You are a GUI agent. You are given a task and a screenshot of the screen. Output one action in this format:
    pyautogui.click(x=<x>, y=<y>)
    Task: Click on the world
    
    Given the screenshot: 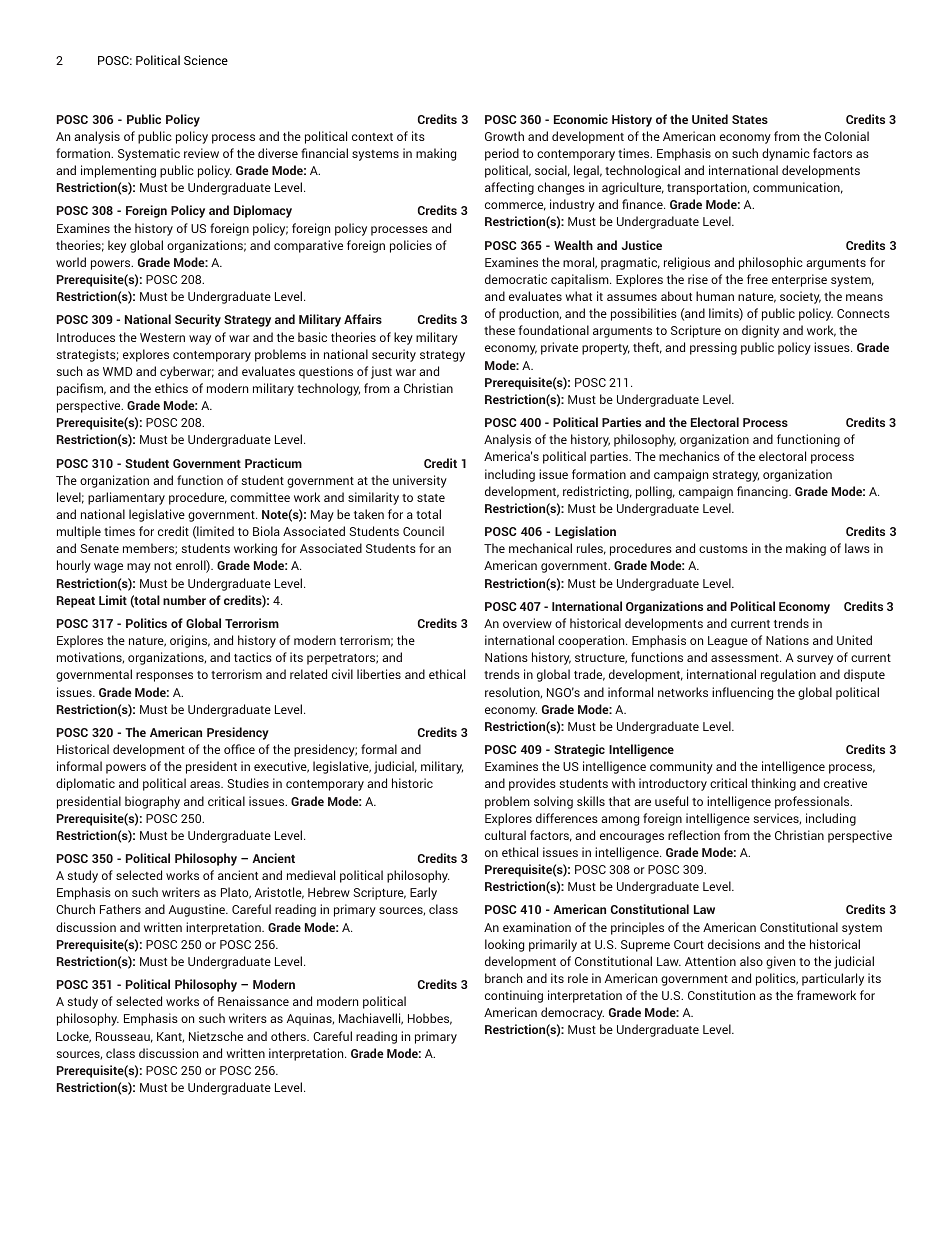 What is the action you would take?
    pyautogui.click(x=71, y=262)
